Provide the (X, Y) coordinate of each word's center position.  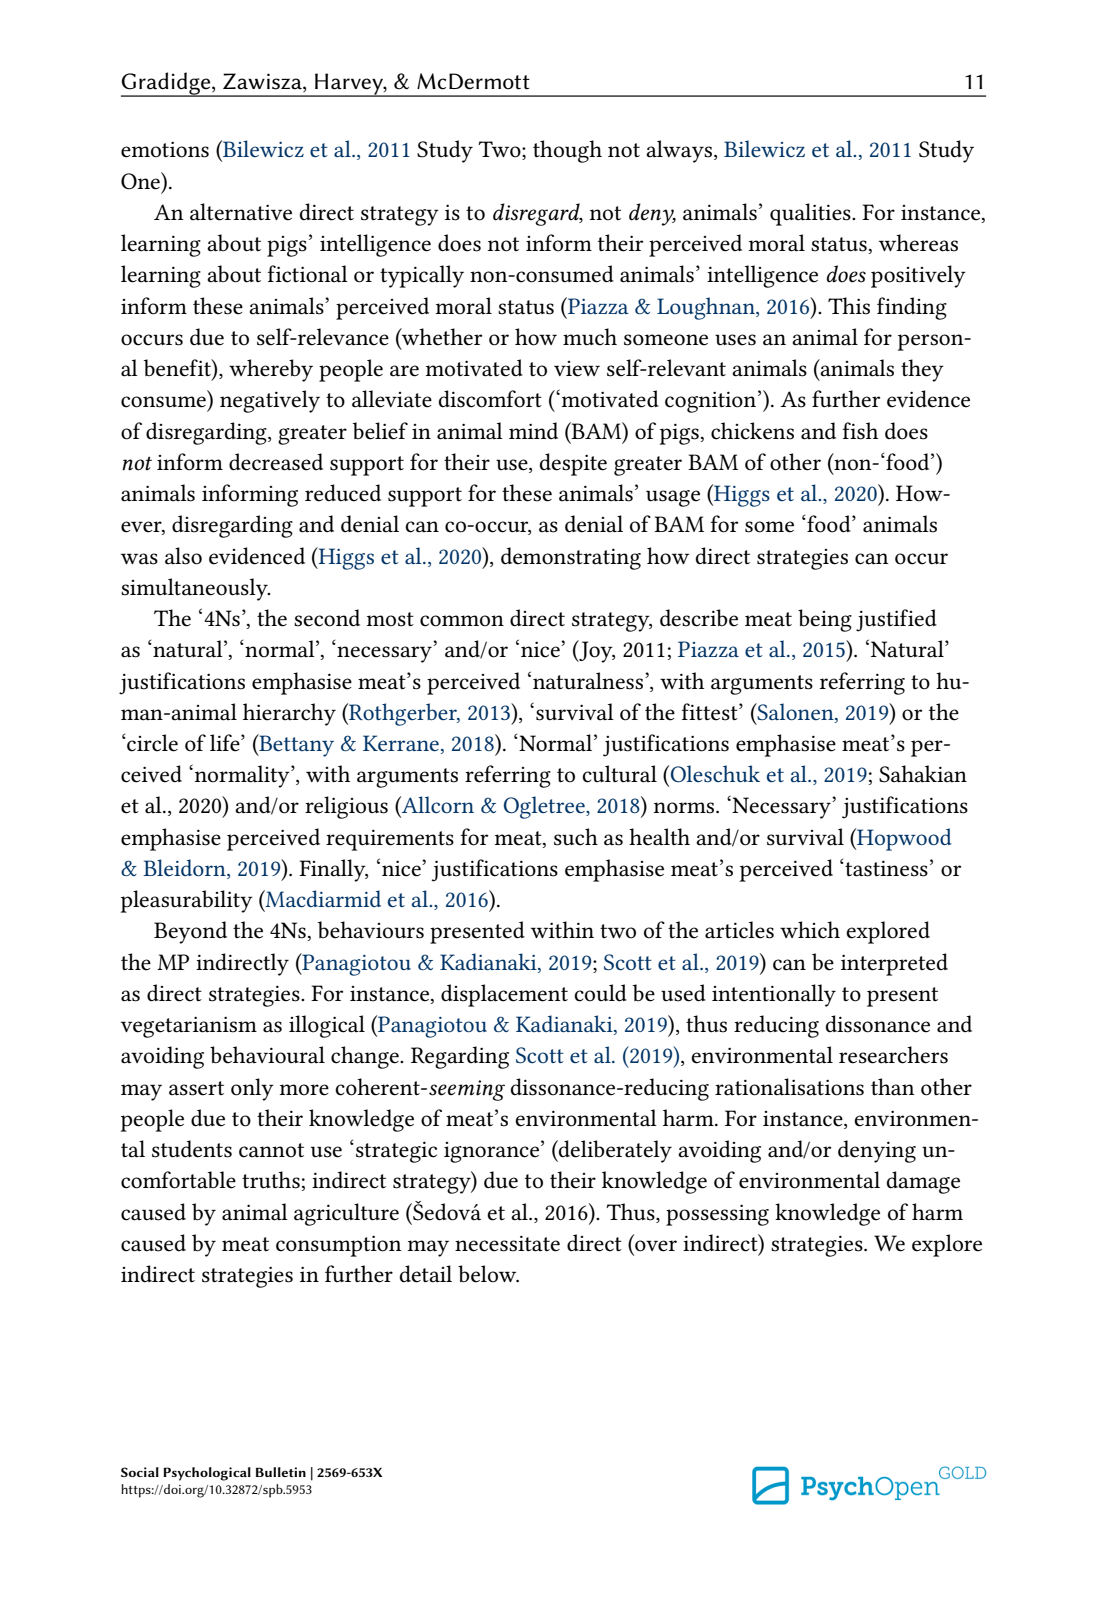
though (567, 151)
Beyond (190, 932)
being (825, 620)
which (810, 930)
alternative (241, 212)
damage (923, 1182)
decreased (276, 462)
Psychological (207, 1474)
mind (533, 430)
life (226, 743)
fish (860, 431)
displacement (504, 995)
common (462, 621)
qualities (811, 214)
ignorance (491, 1152)
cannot (271, 1150)
